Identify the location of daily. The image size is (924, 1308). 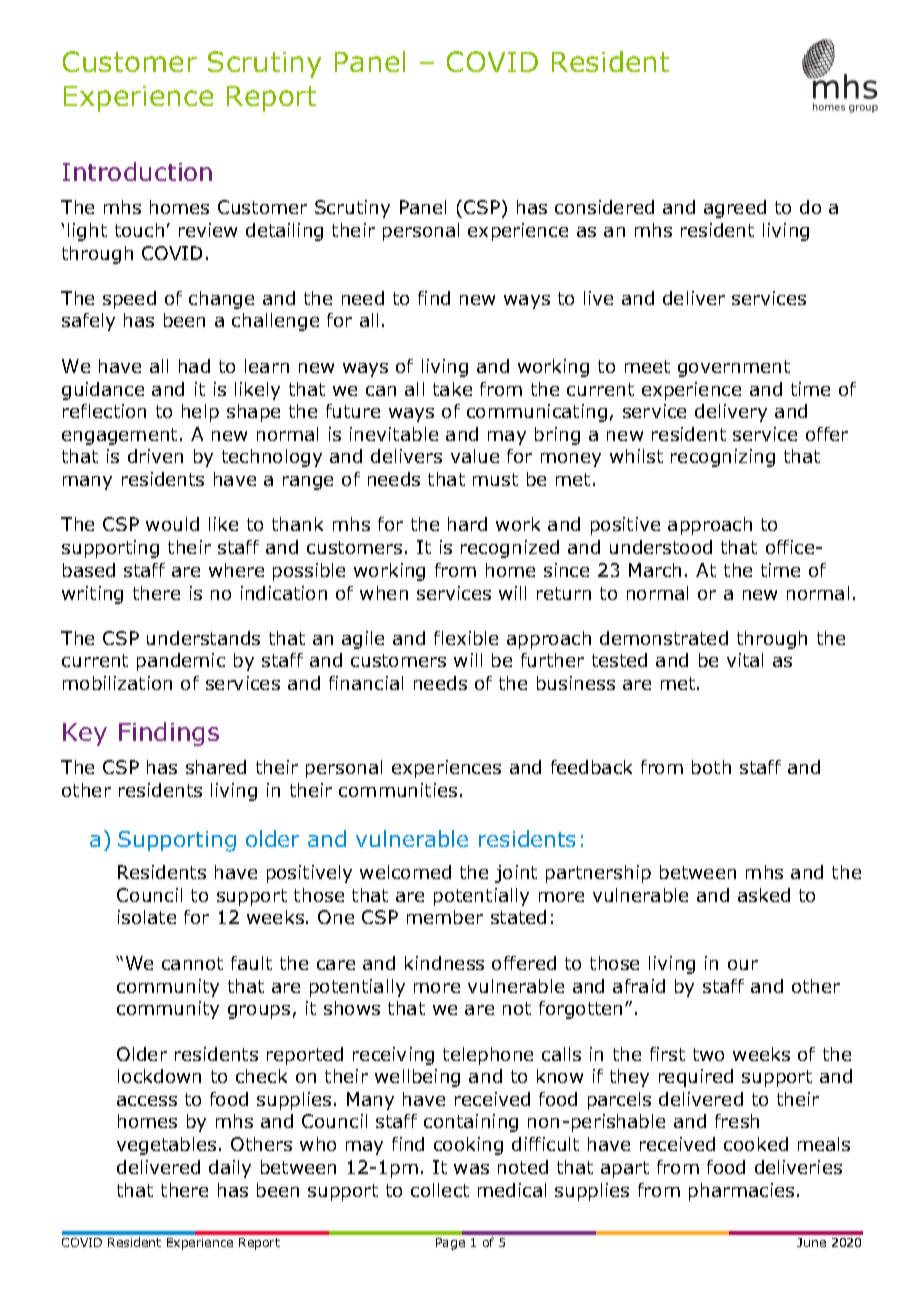
(230, 1169).
